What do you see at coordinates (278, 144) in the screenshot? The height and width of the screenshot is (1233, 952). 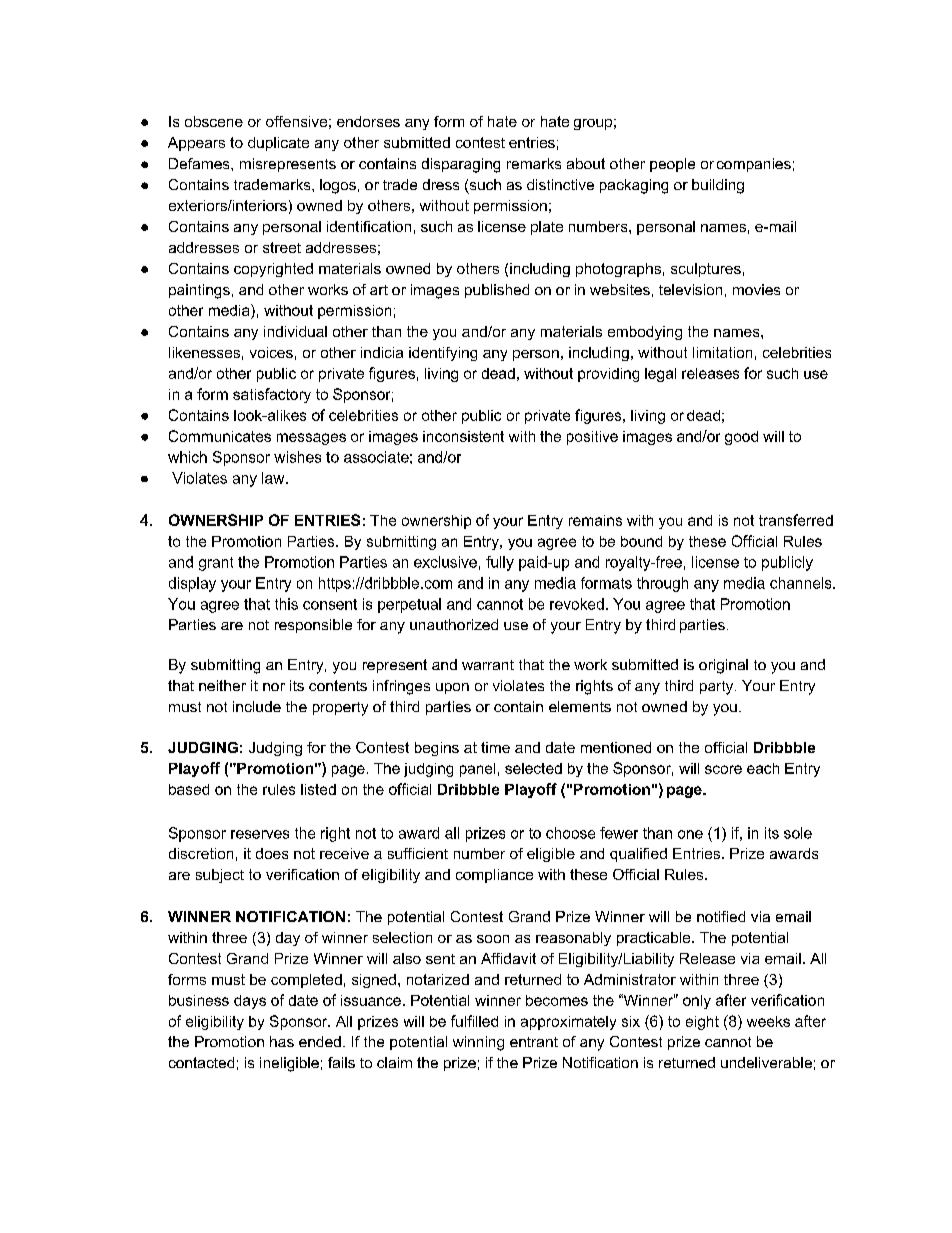 I see `duplicate` at bounding box center [278, 144].
